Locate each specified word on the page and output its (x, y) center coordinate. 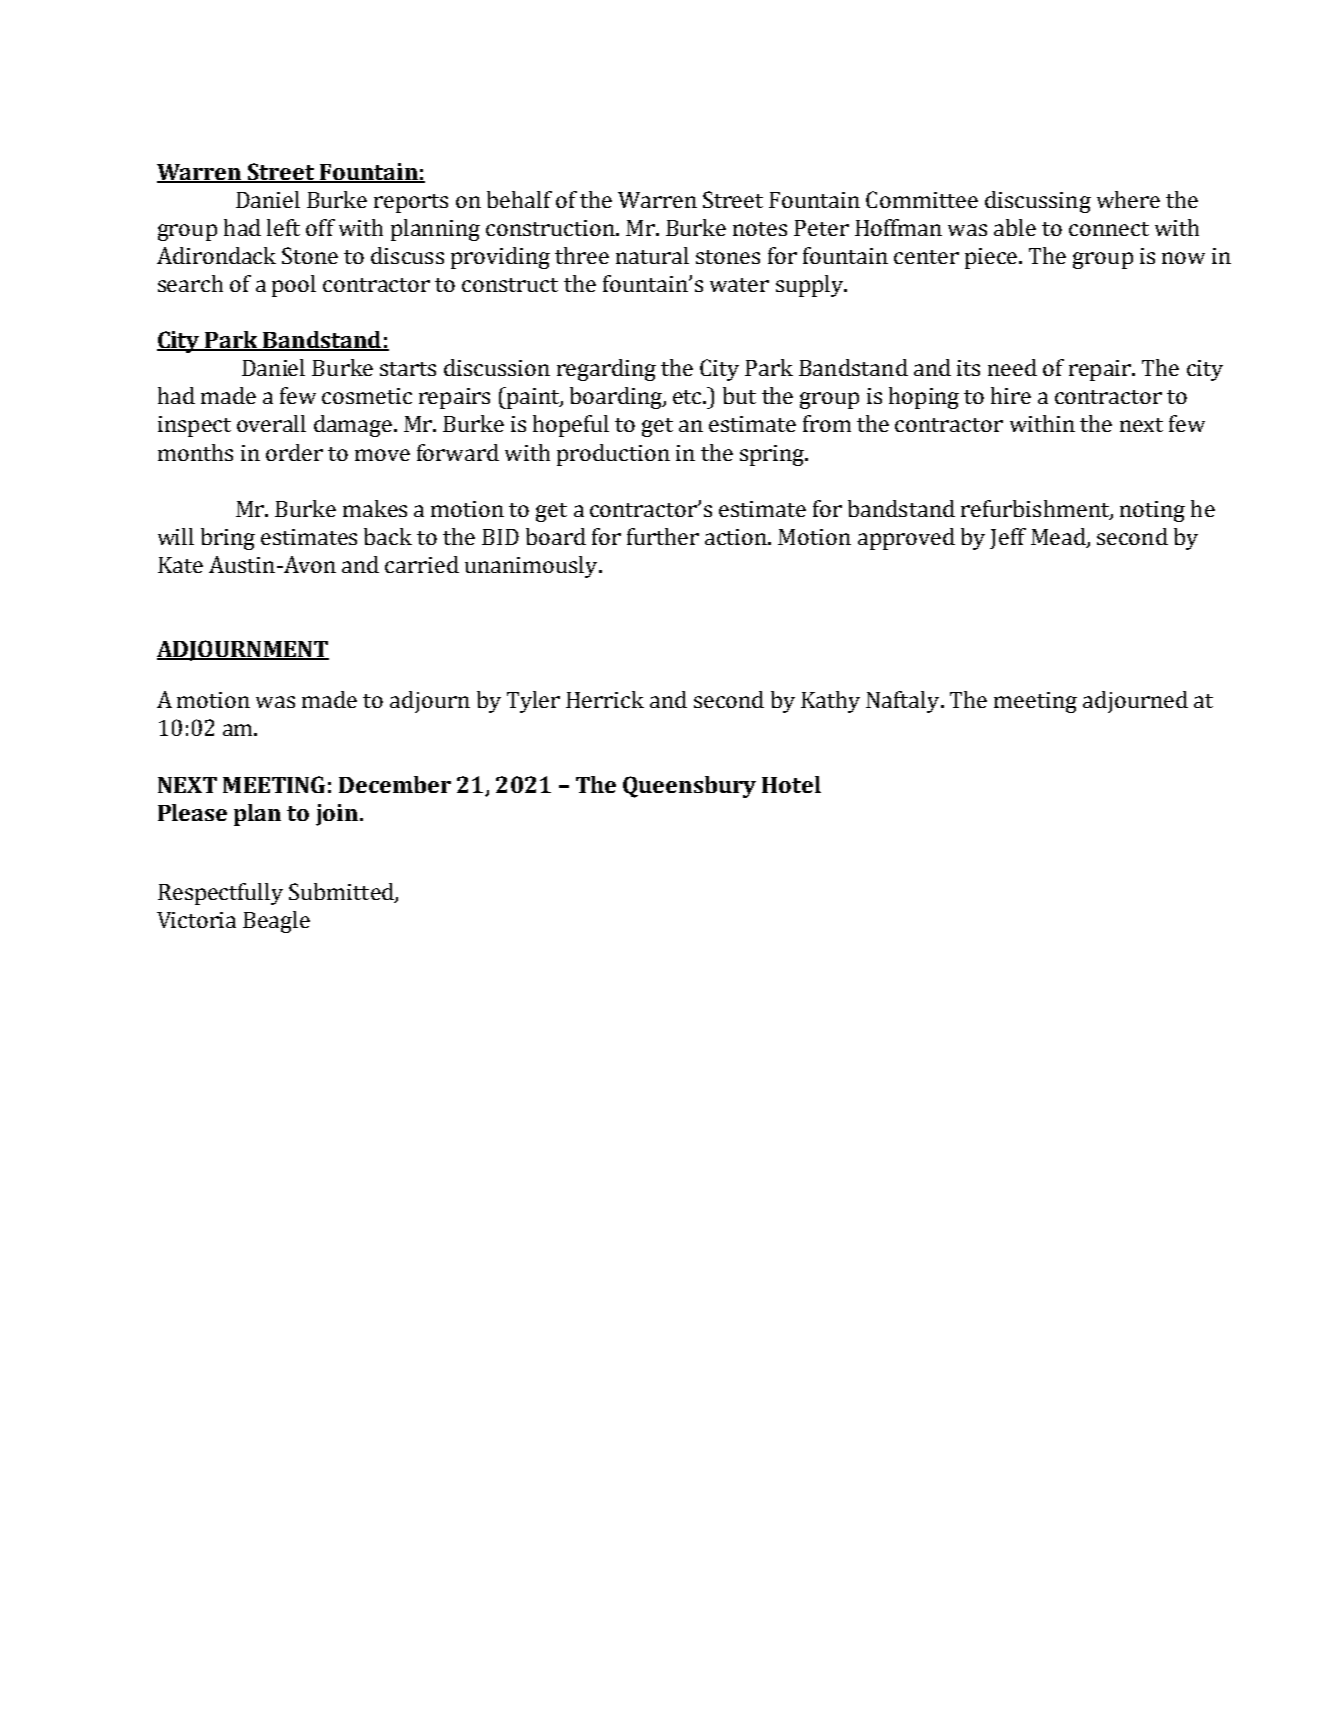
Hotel (791, 784)
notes (760, 229)
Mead (1059, 537)
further (663, 536)
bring (228, 539)
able (1015, 227)
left (283, 227)
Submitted (342, 892)
